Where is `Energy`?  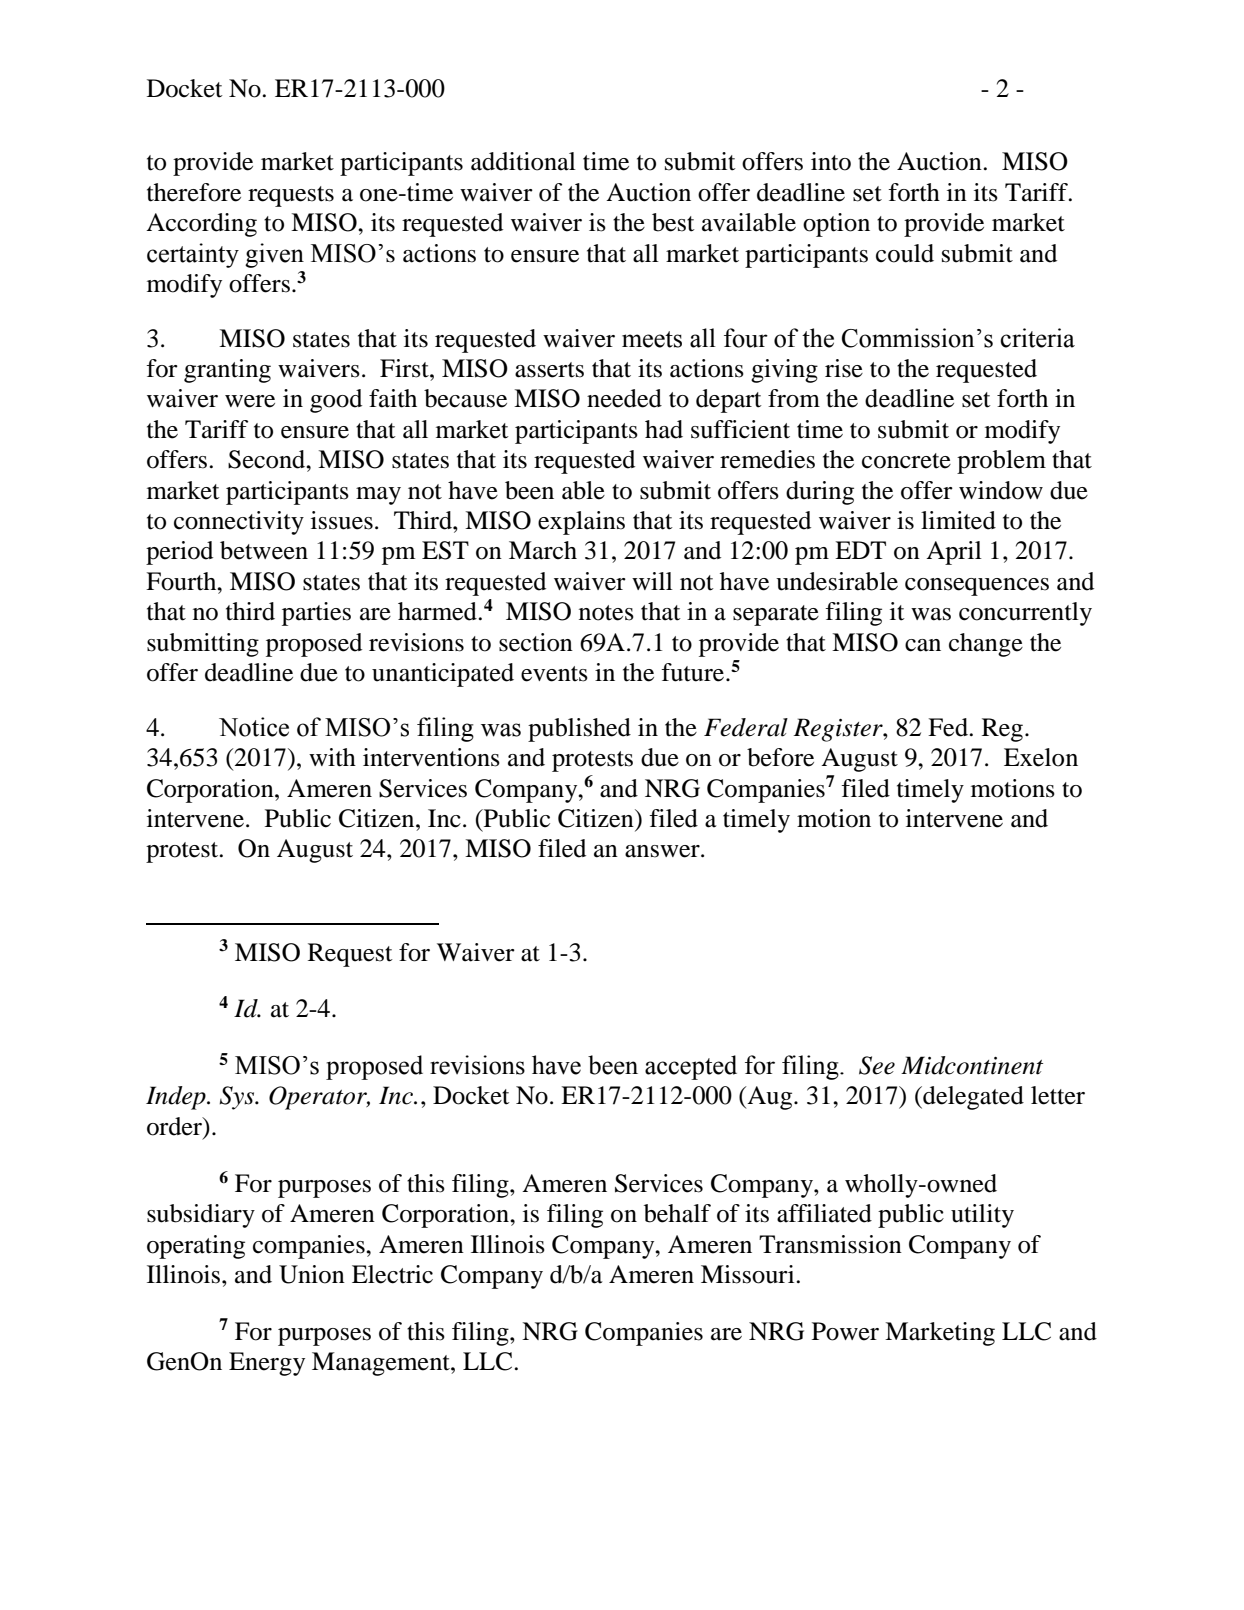
Energy is located at coordinates (267, 1364).
